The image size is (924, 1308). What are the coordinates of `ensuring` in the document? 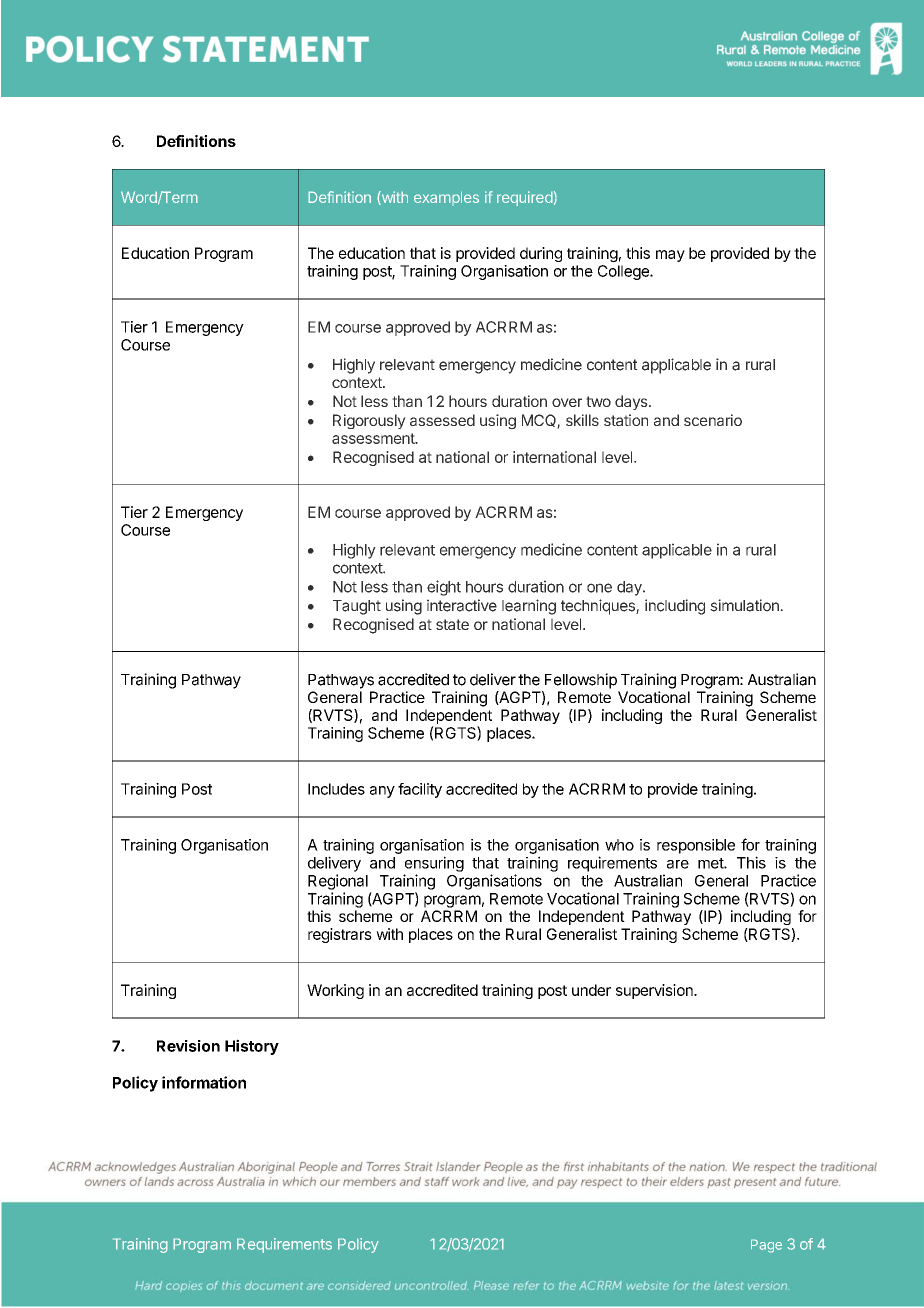 It's located at (434, 864).
